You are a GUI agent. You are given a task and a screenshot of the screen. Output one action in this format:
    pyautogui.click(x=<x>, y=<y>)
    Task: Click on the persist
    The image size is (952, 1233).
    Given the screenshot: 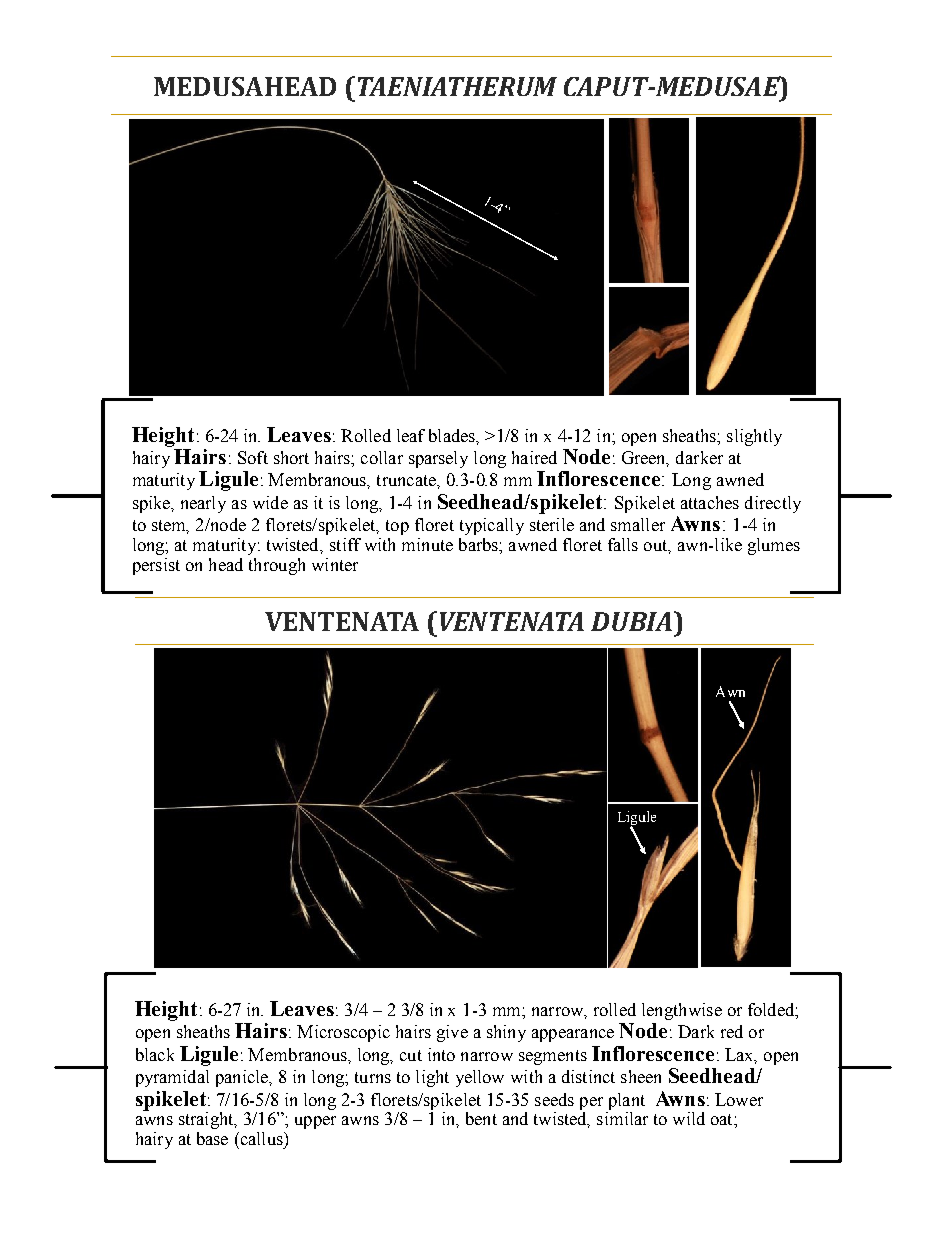 What is the action you would take?
    pyautogui.click(x=156, y=566)
